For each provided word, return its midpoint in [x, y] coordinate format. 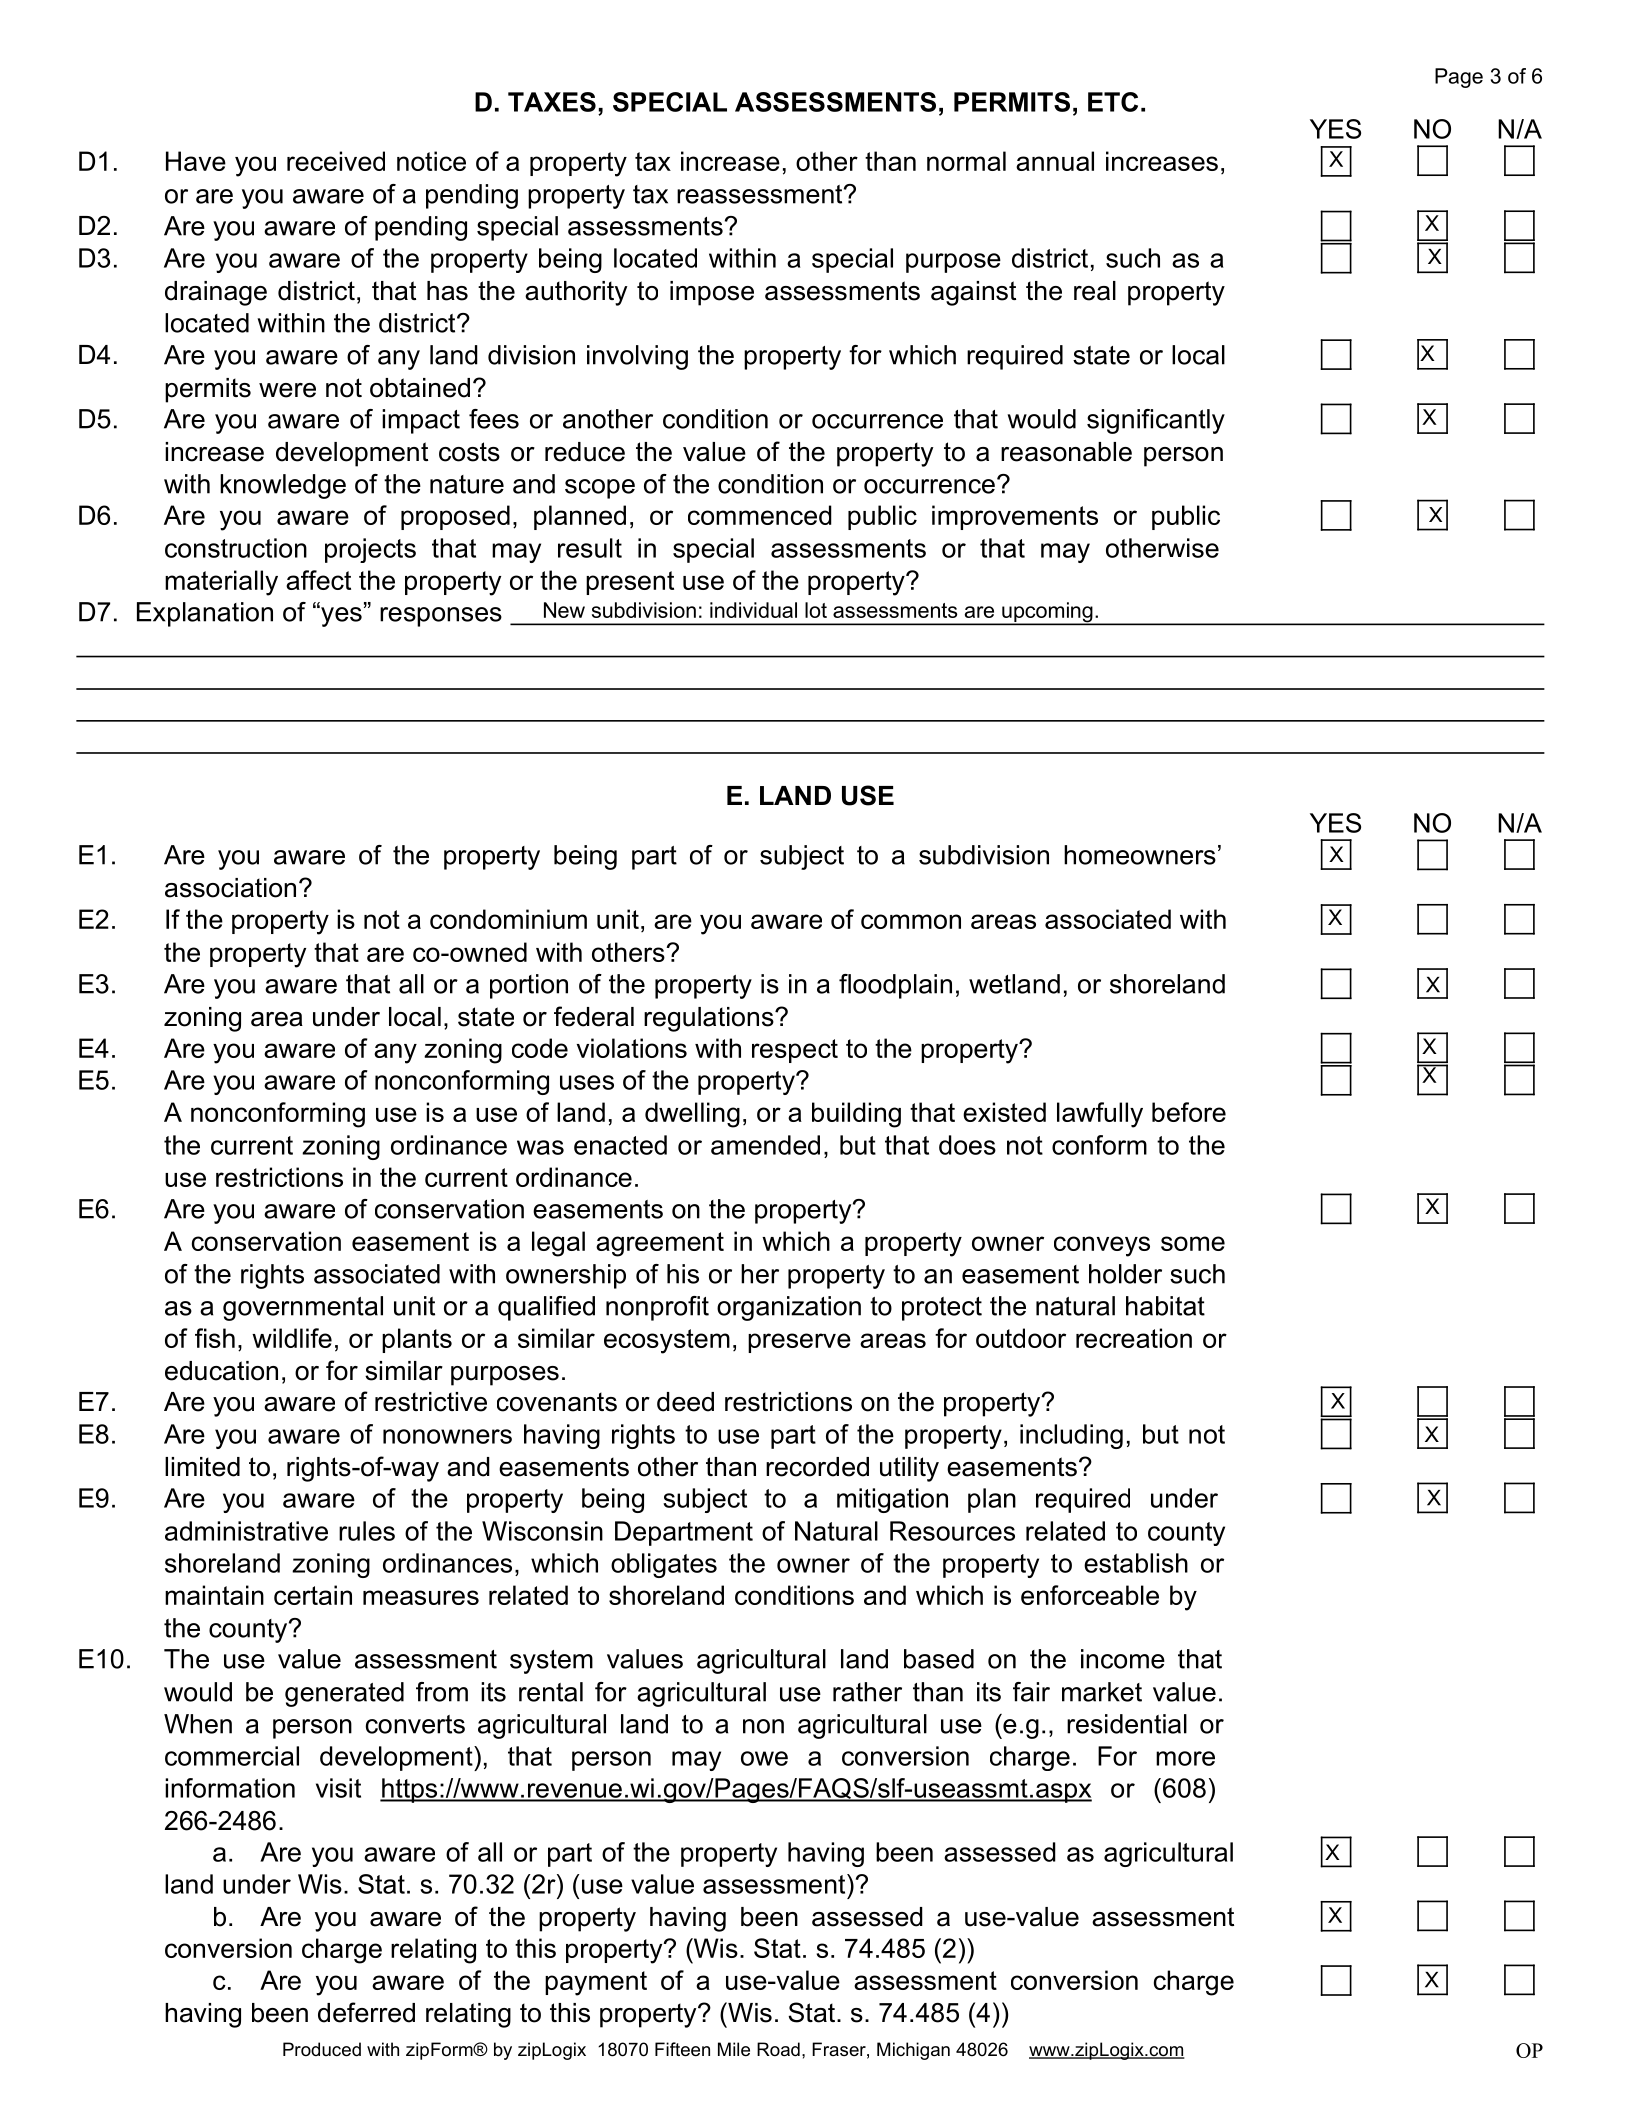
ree [645, 1243]
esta [1108, 1563]
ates [692, 1563]
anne [583, 517]
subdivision [644, 610]
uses [587, 1082]
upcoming [1047, 613]
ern [283, 1308]
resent [637, 580]
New [564, 610]
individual [753, 610]
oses [530, 1373]
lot [816, 610]
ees [497, 421]
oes [975, 1147]
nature [467, 484]
